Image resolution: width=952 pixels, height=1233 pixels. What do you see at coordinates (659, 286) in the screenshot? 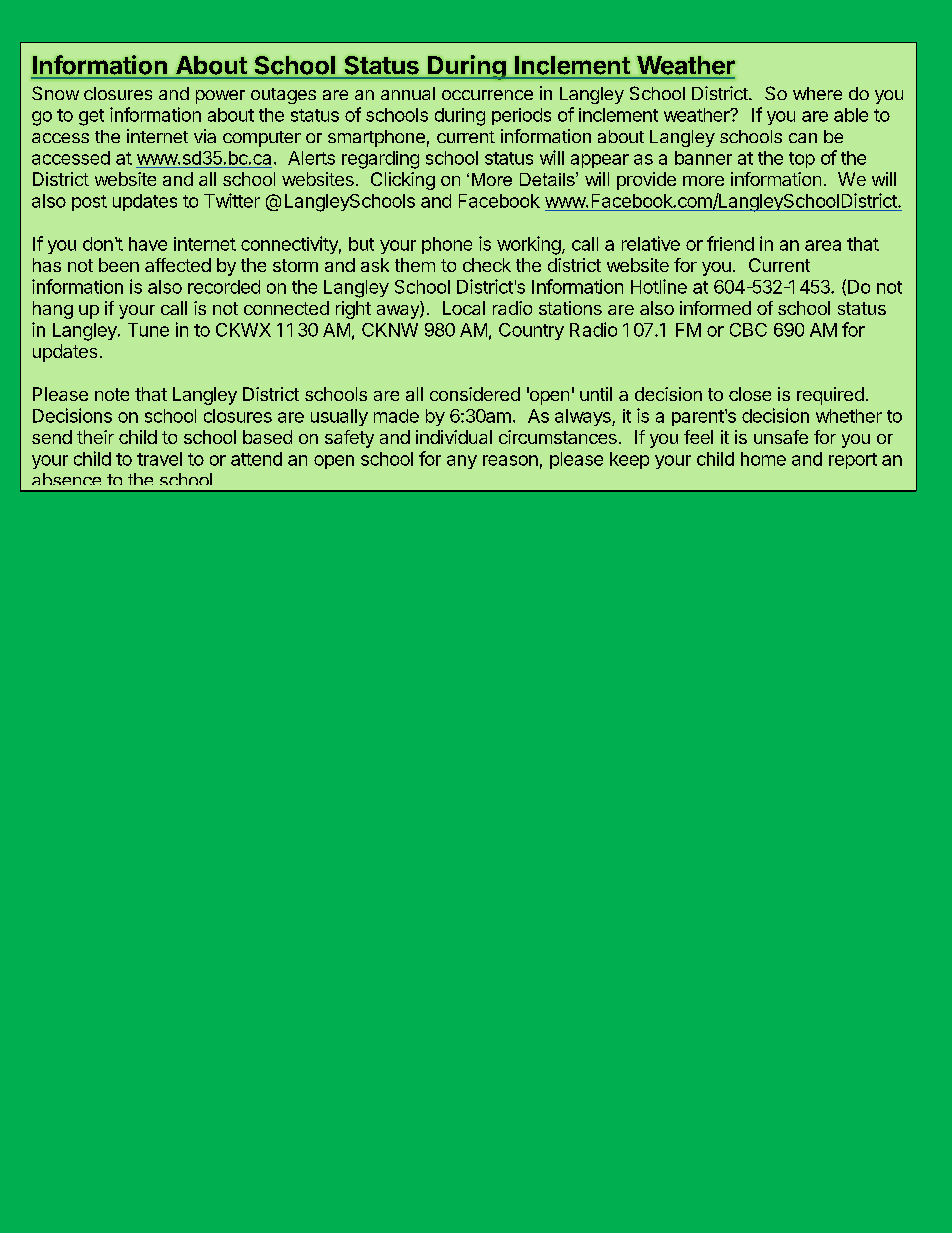
I see `Hotline` at bounding box center [659, 286].
